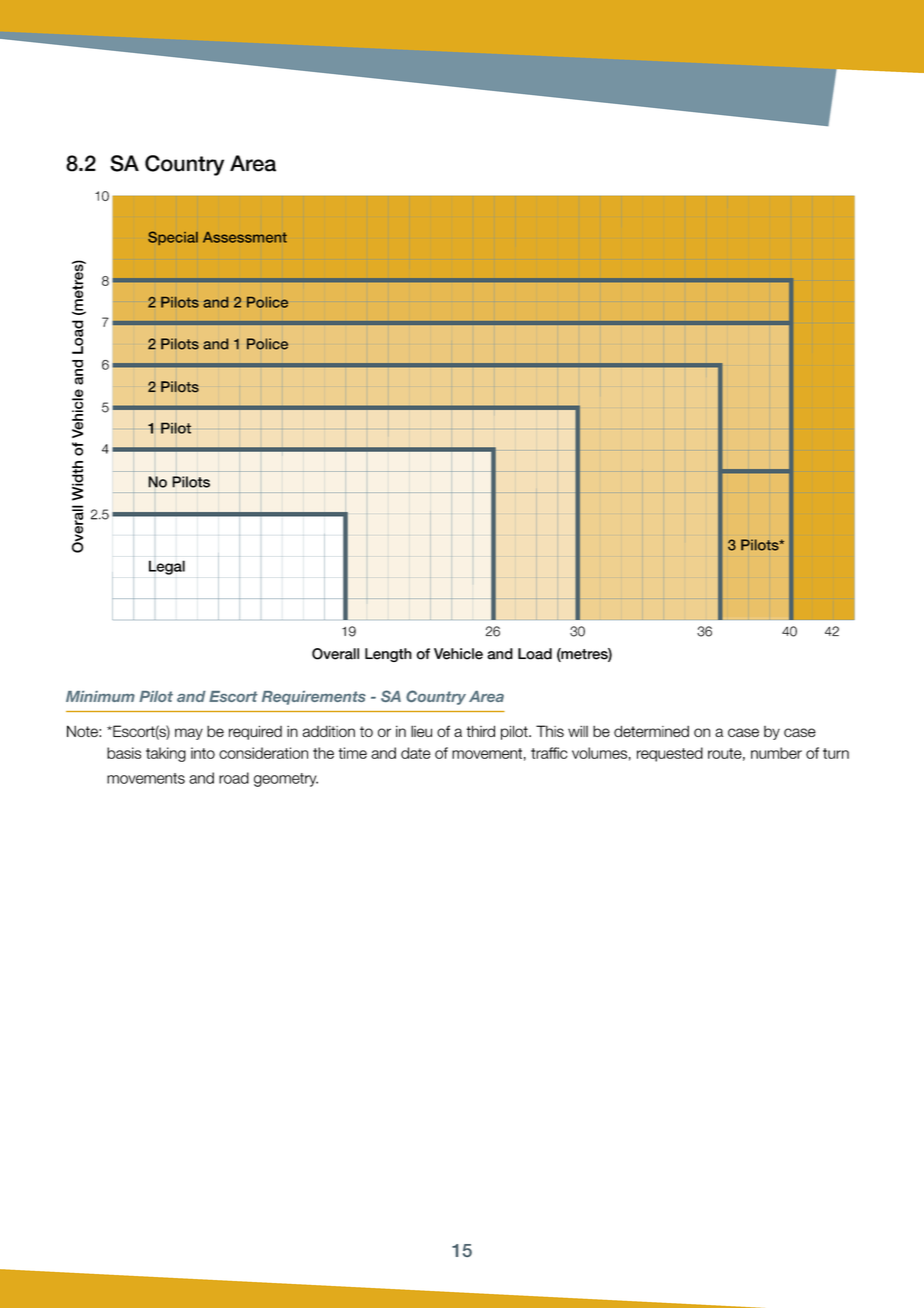 The width and height of the screenshot is (924, 1308). Describe the element at coordinates (480, 731) in the screenshot. I see `third` at that location.
